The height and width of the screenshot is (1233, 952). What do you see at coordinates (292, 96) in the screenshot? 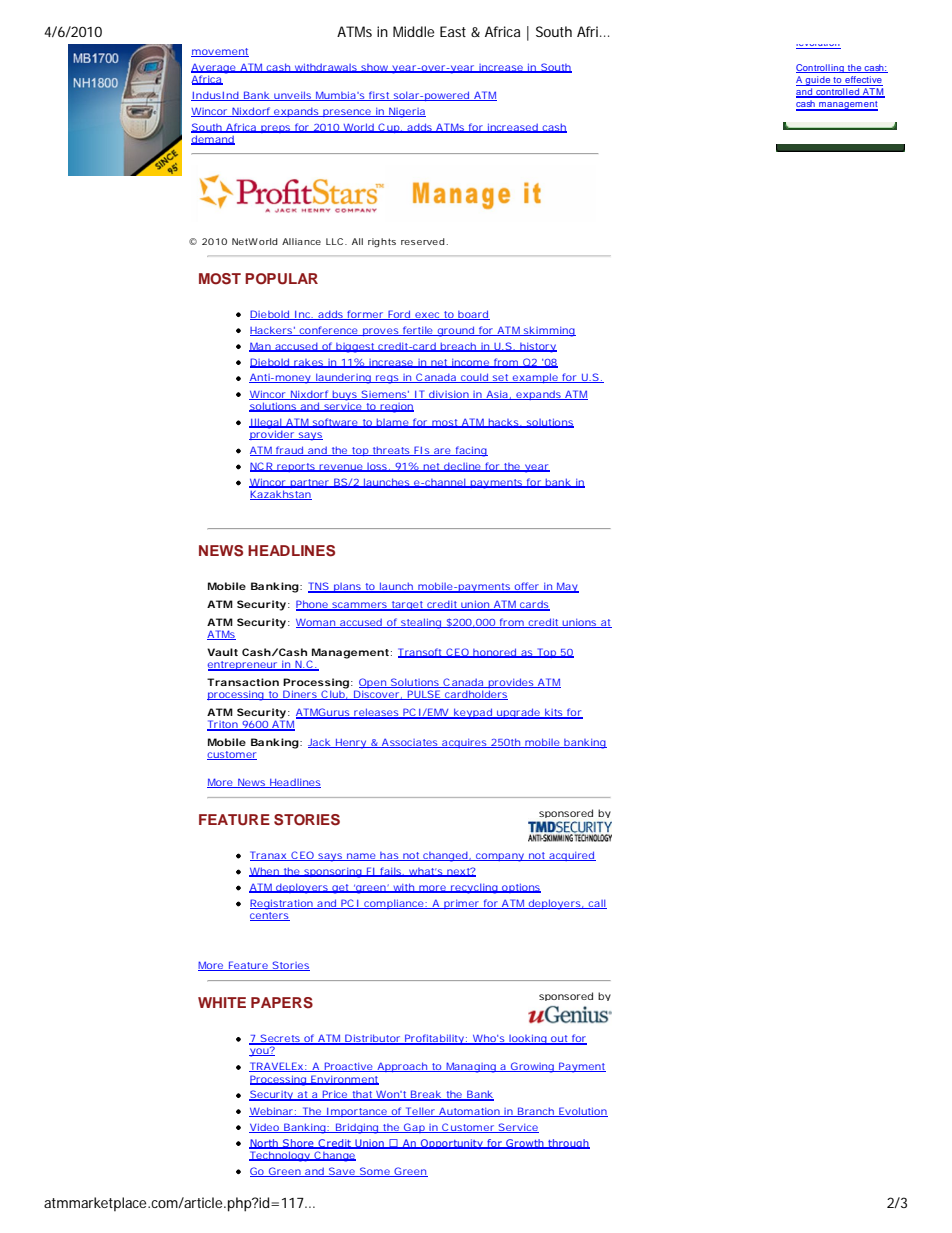
I see `unveils` at bounding box center [292, 96].
